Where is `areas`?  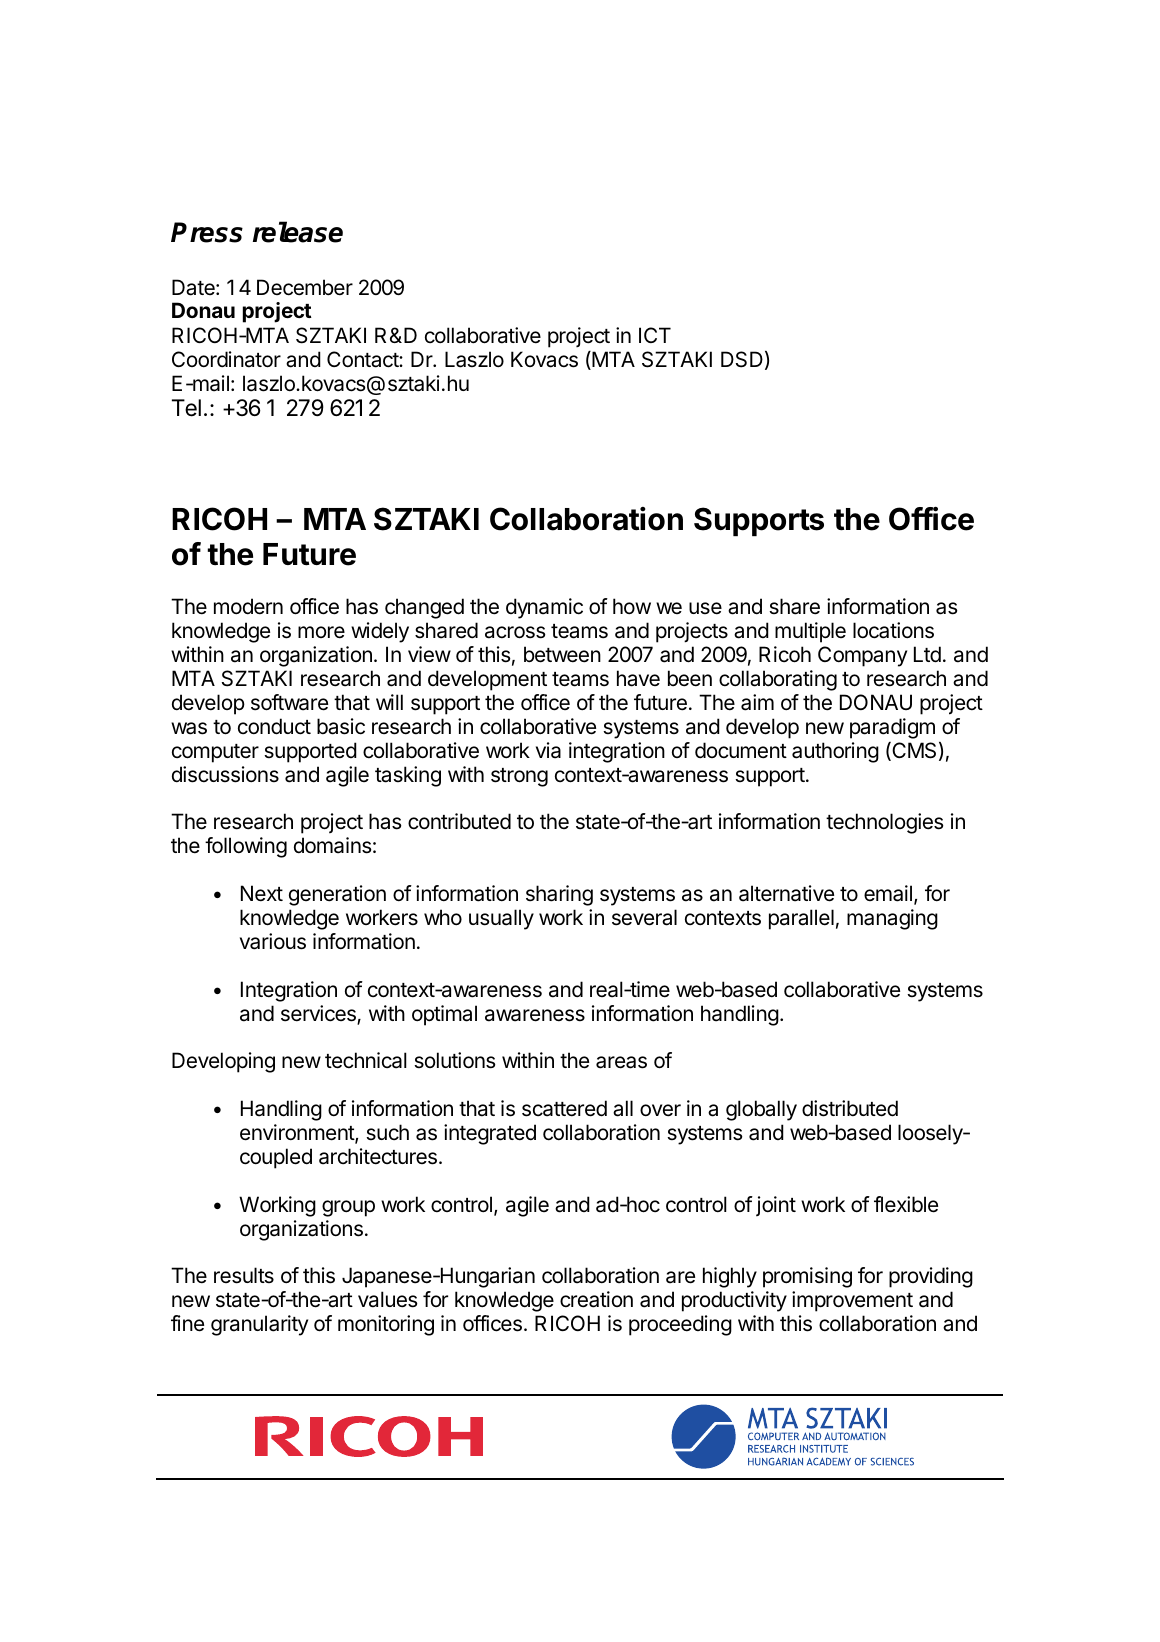 areas is located at coordinates (621, 1062).
